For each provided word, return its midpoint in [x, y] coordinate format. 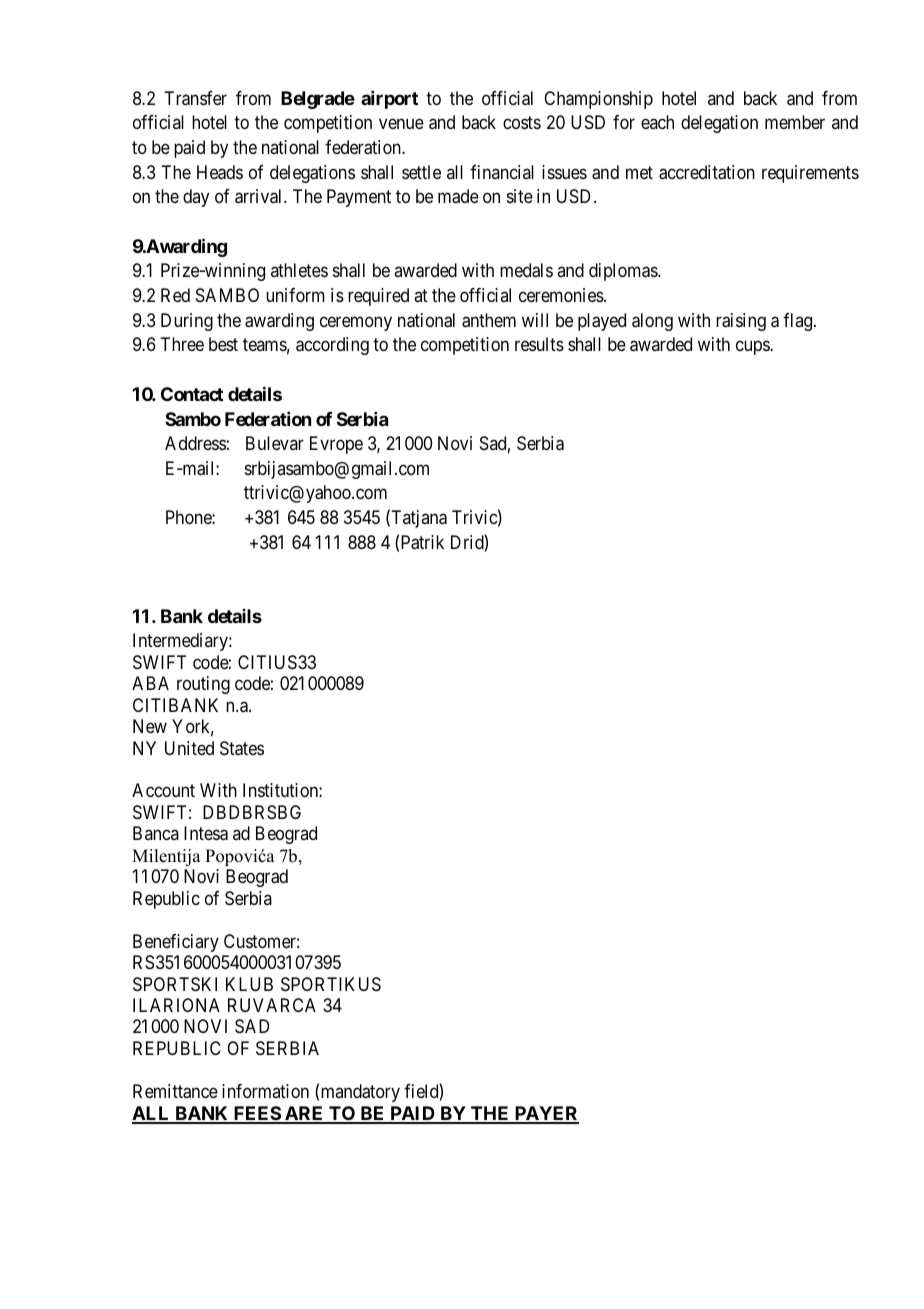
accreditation [707, 172]
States [242, 748]
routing [203, 685]
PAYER [545, 1114]
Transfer [195, 98]
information [265, 1091]
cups [753, 348]
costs [522, 123]
